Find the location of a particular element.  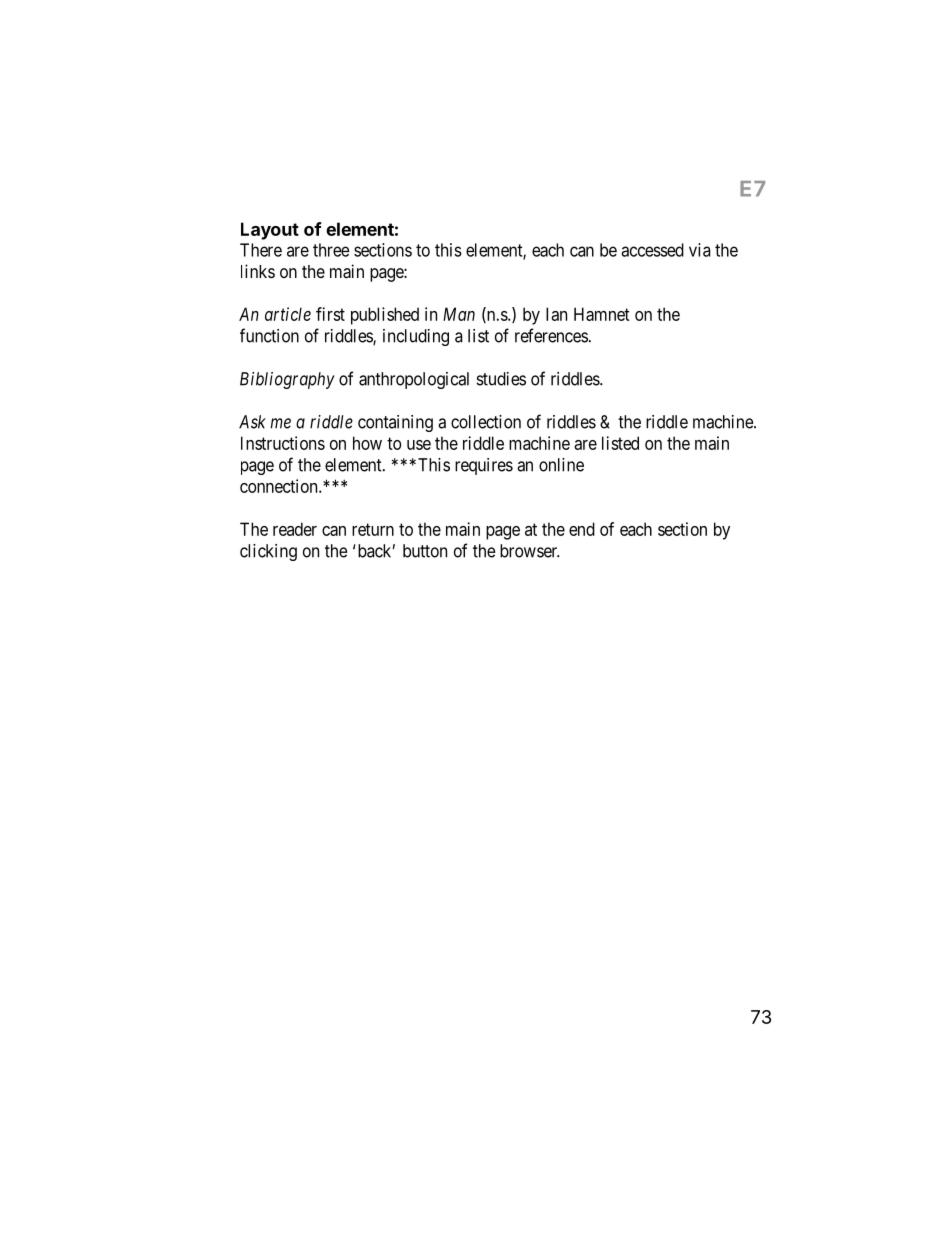

studies is located at coordinates (501, 379).
